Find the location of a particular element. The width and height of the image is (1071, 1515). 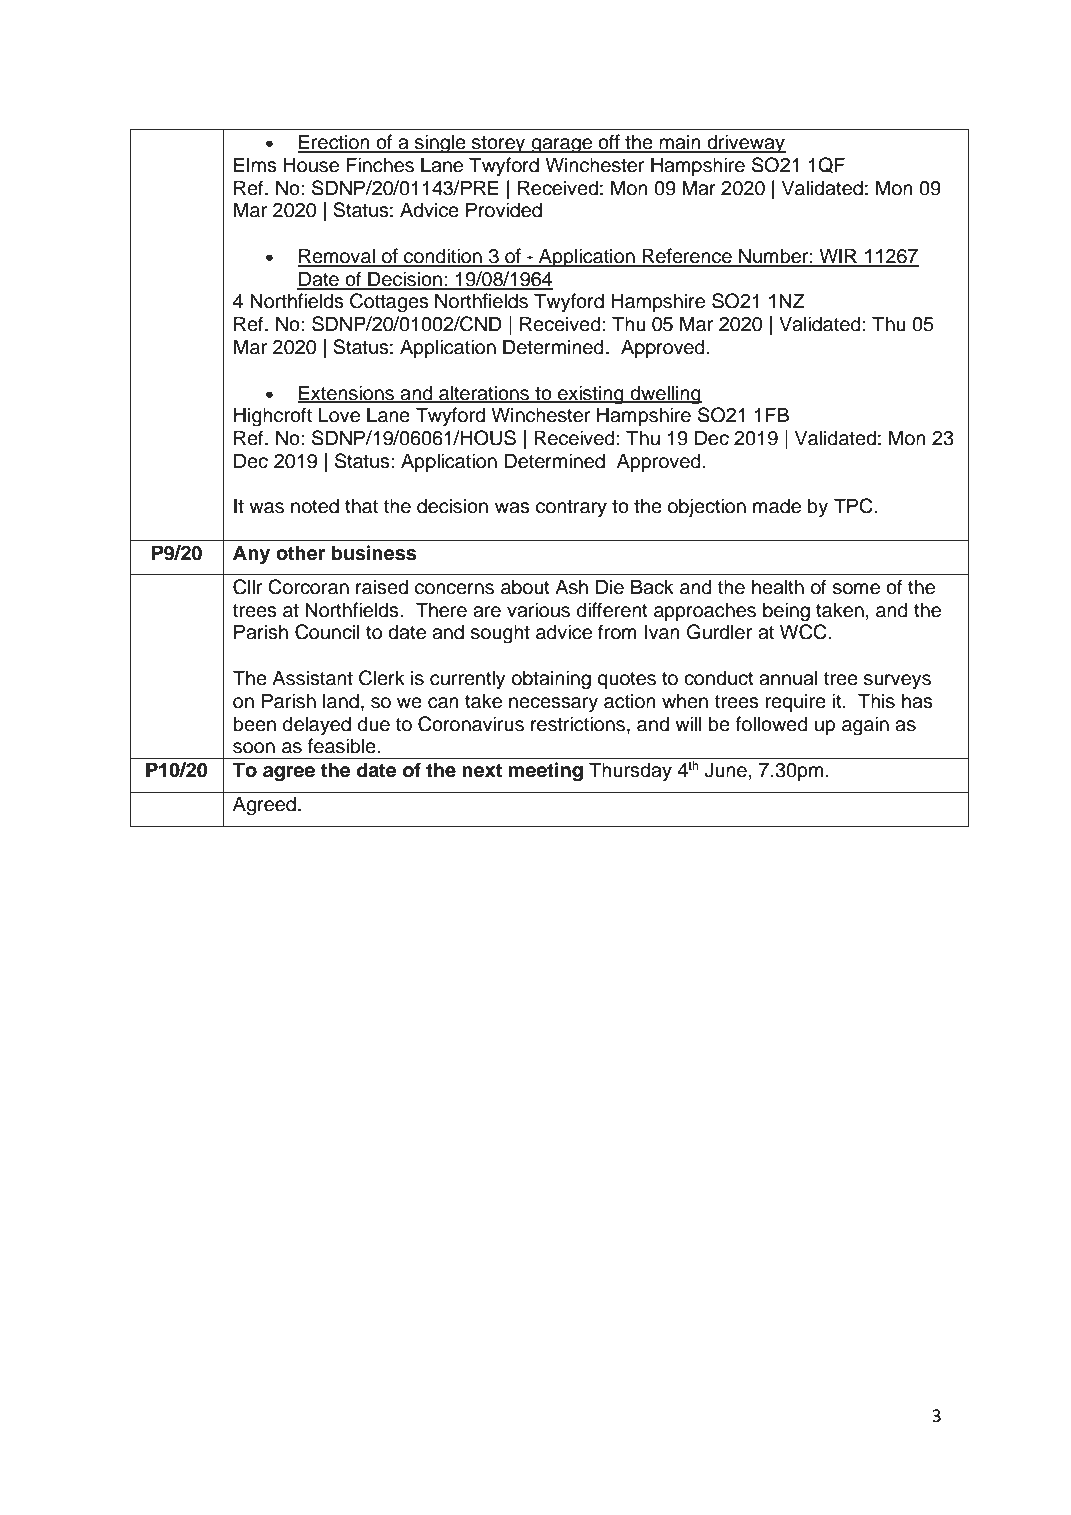

Erection is located at coordinates (335, 143).
